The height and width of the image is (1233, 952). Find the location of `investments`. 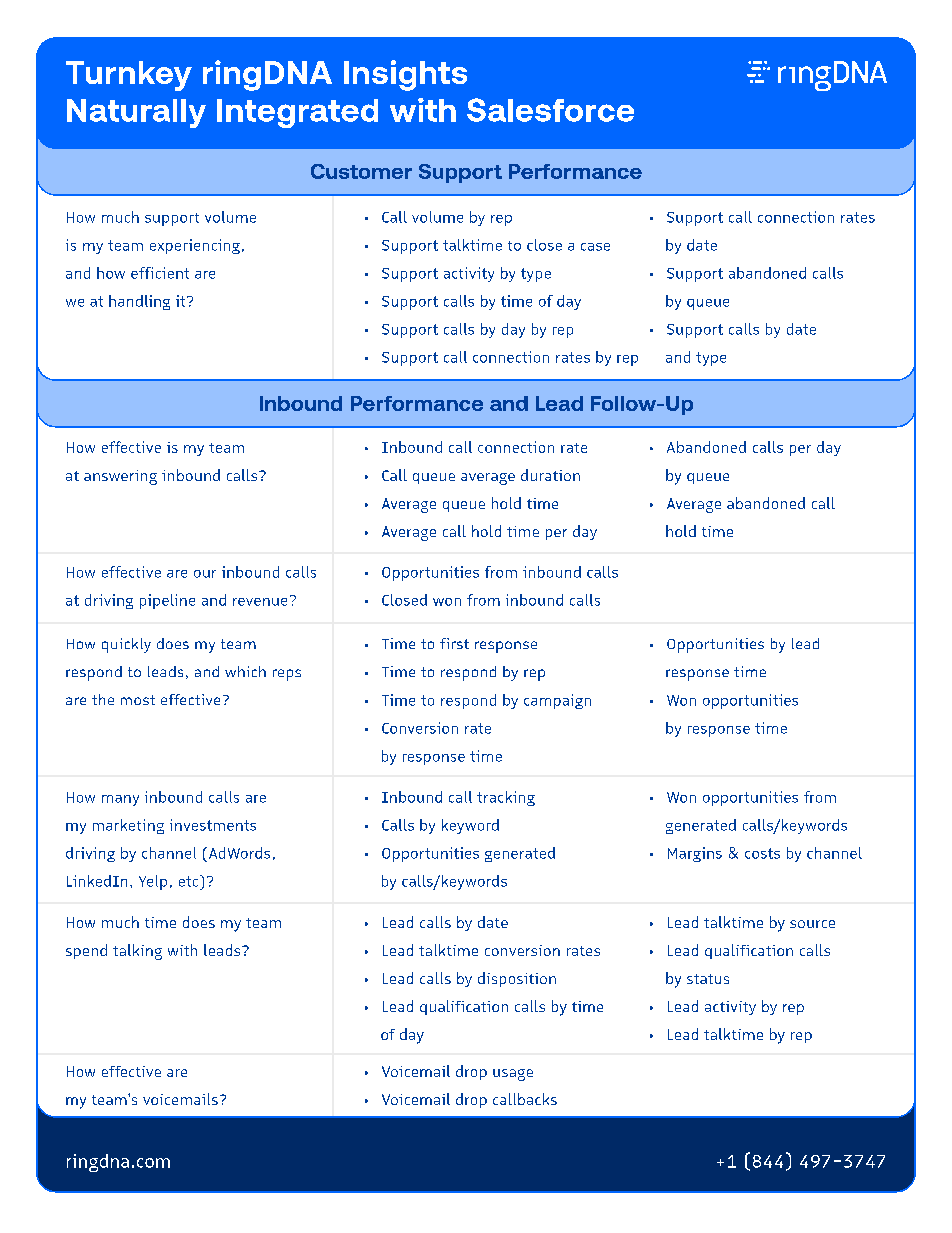

investments is located at coordinates (213, 825).
